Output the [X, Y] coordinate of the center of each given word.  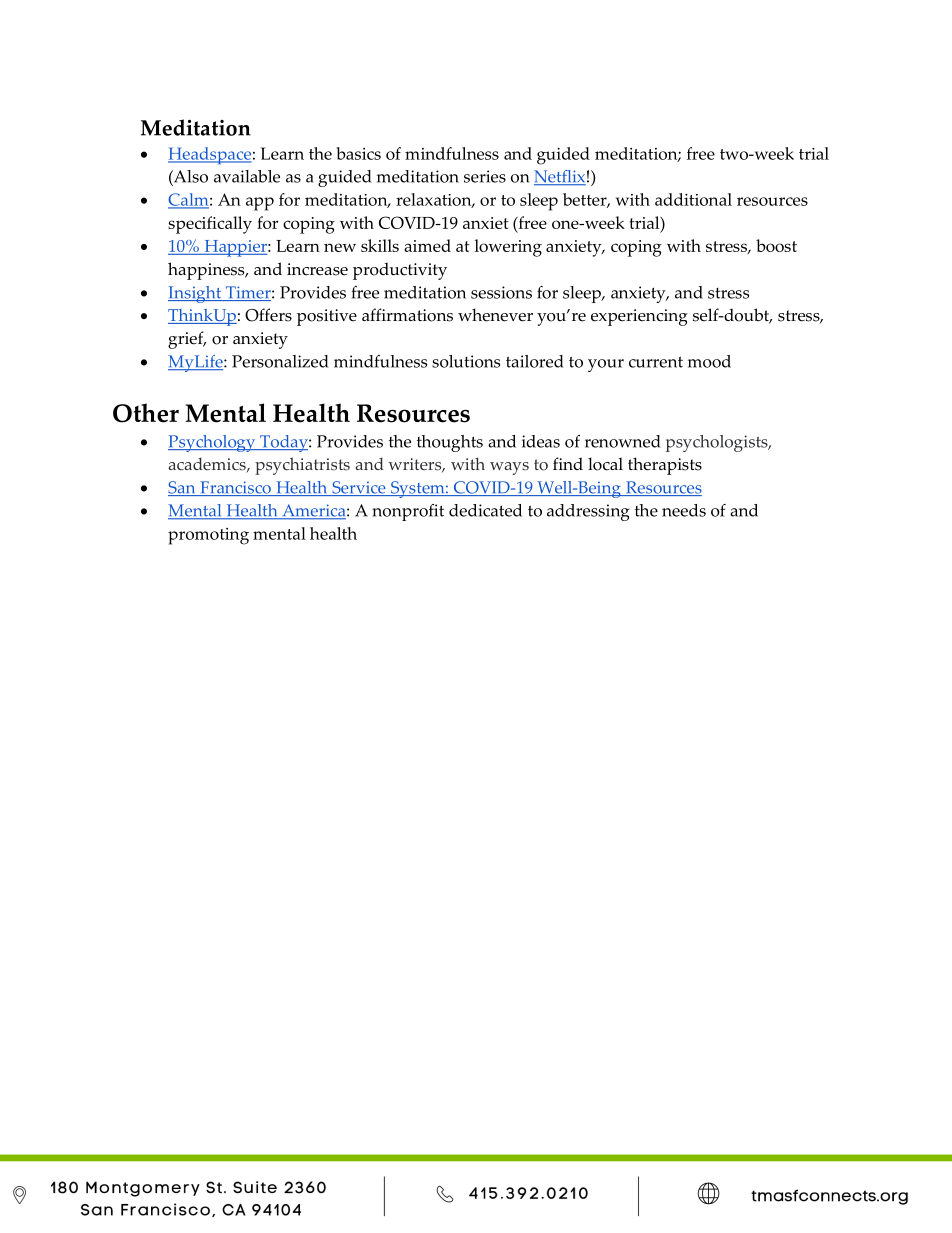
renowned [623, 441]
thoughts [450, 443]
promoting [208, 536]
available [247, 176]
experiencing [639, 317]
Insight [196, 294]
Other [146, 413]
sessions [501, 292]
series [485, 176]
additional [693, 199]
